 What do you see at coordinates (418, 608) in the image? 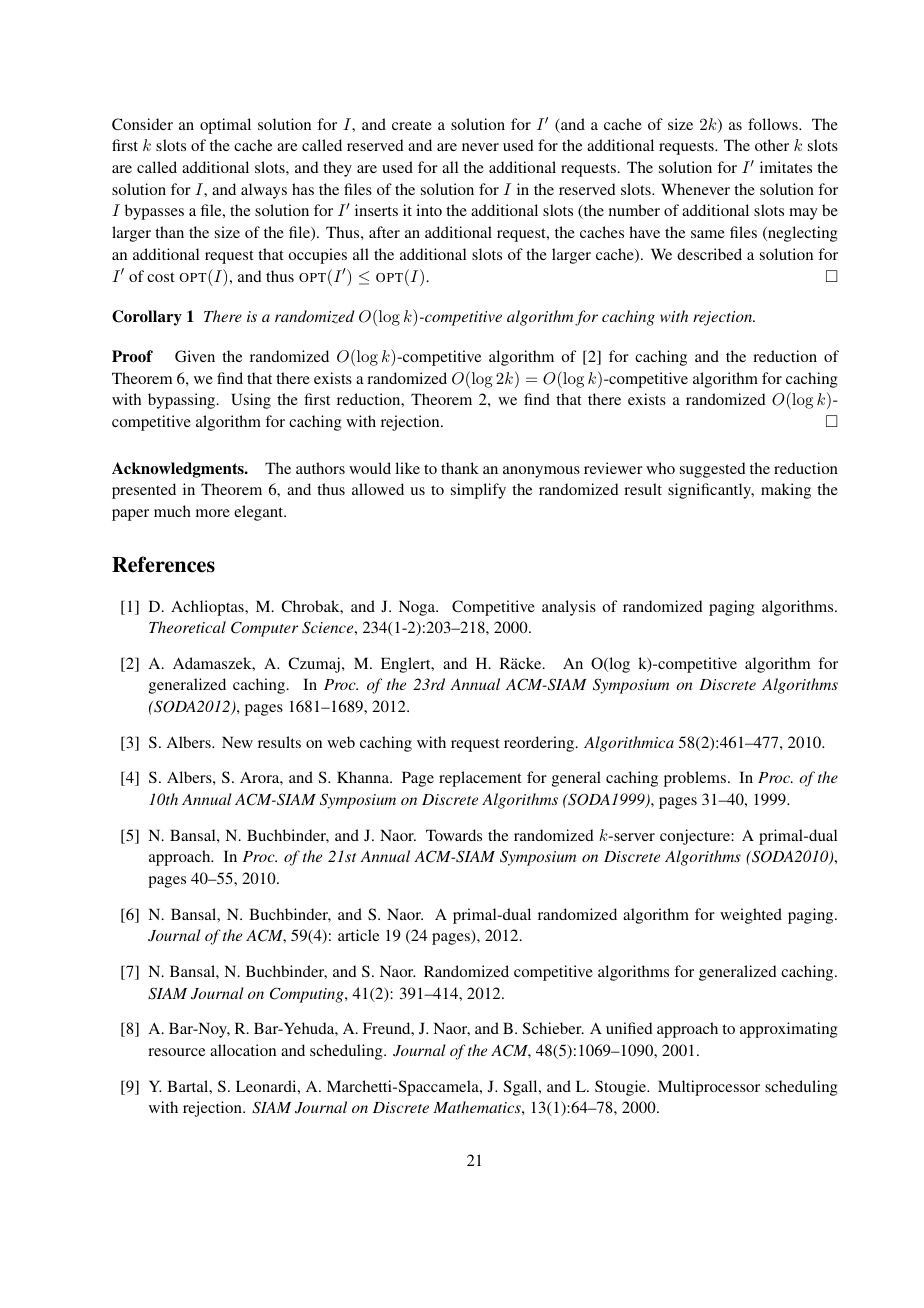
I see `Noga` at bounding box center [418, 608].
